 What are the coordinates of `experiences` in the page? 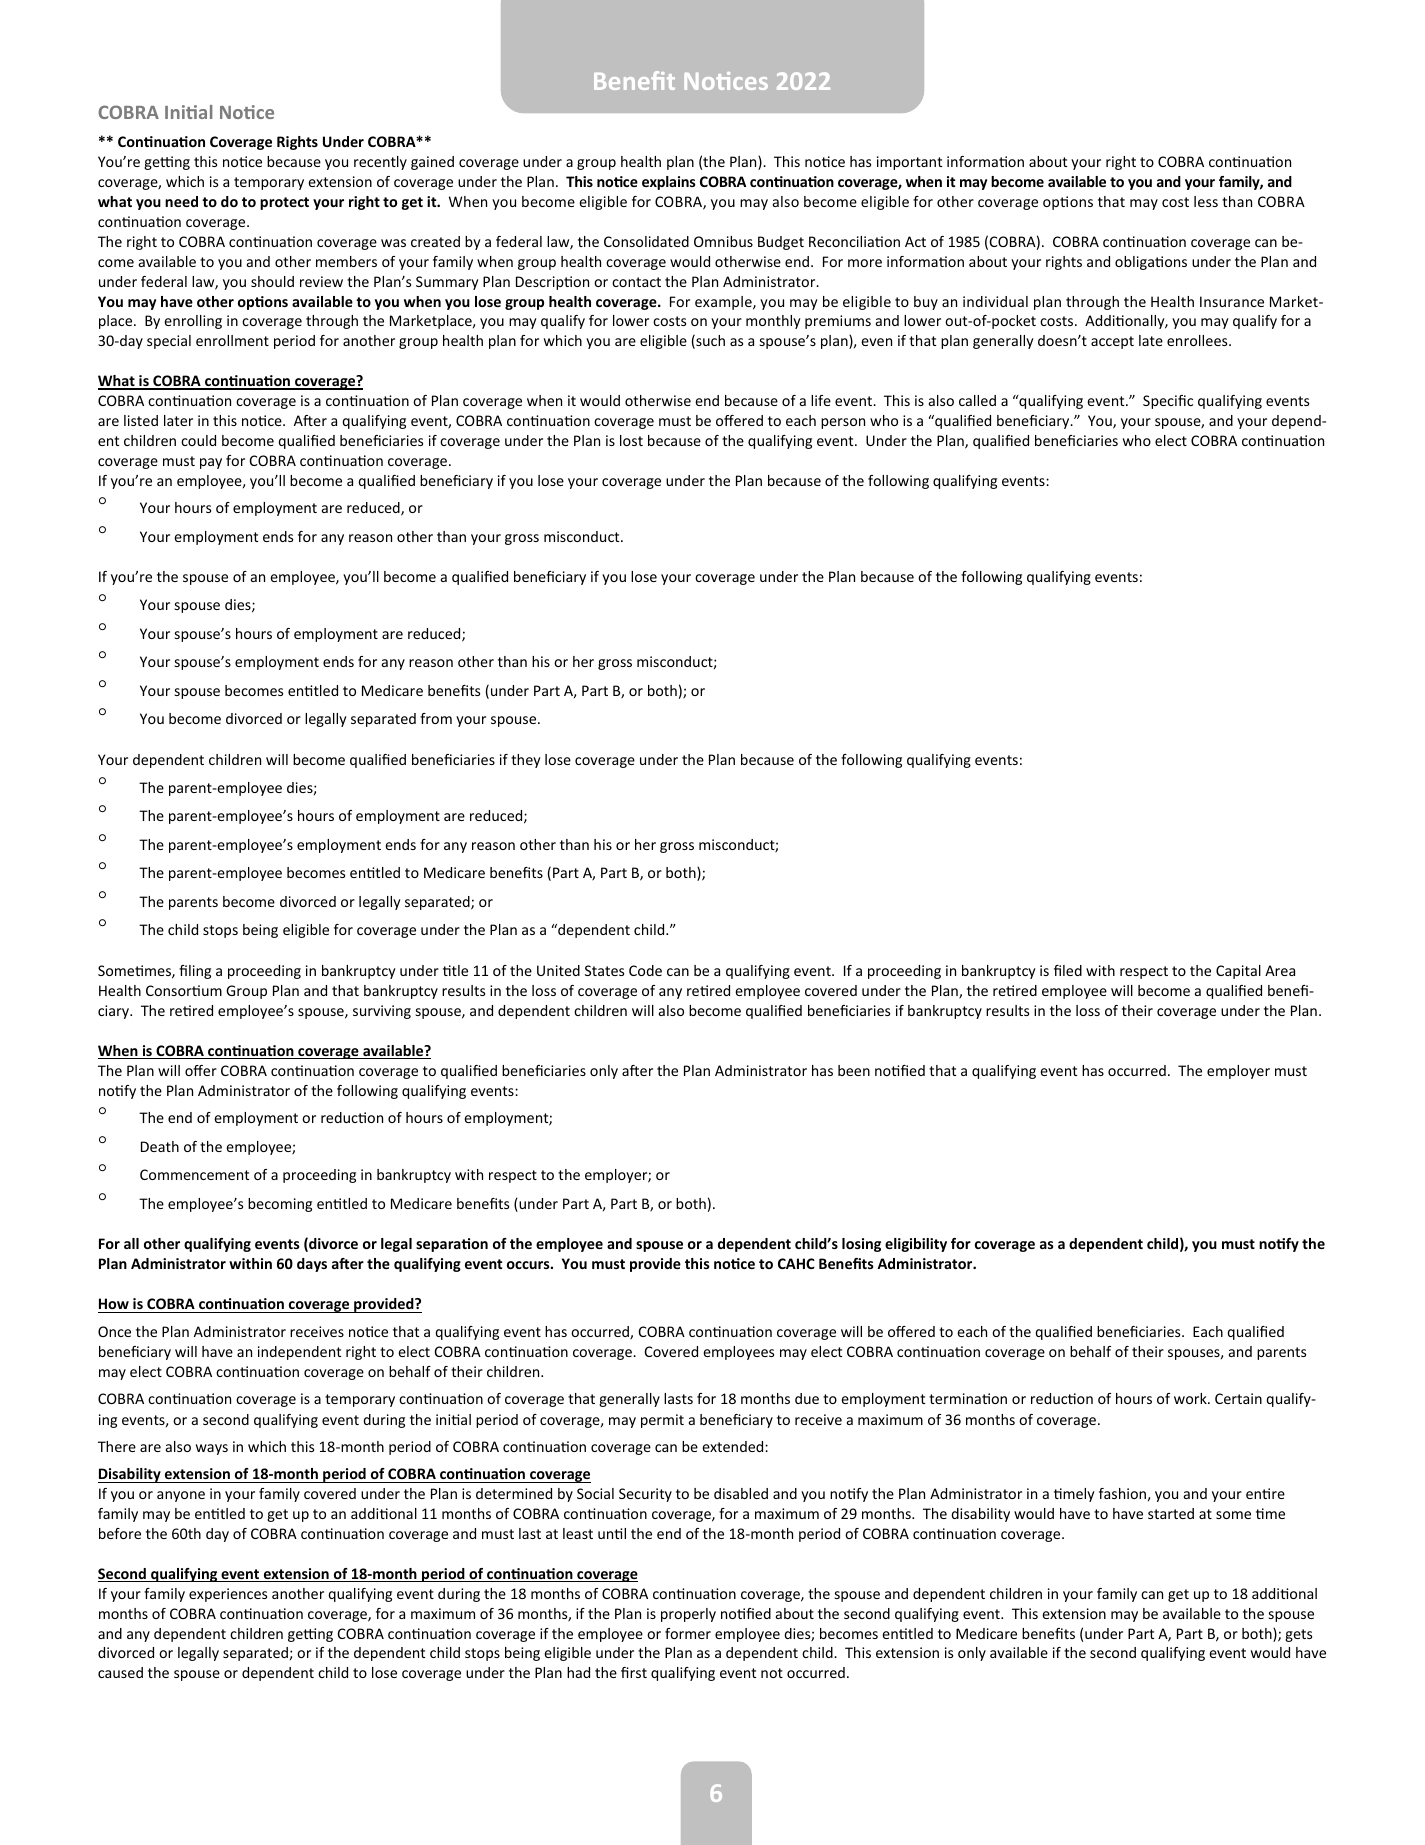 It's located at (228, 1595).
